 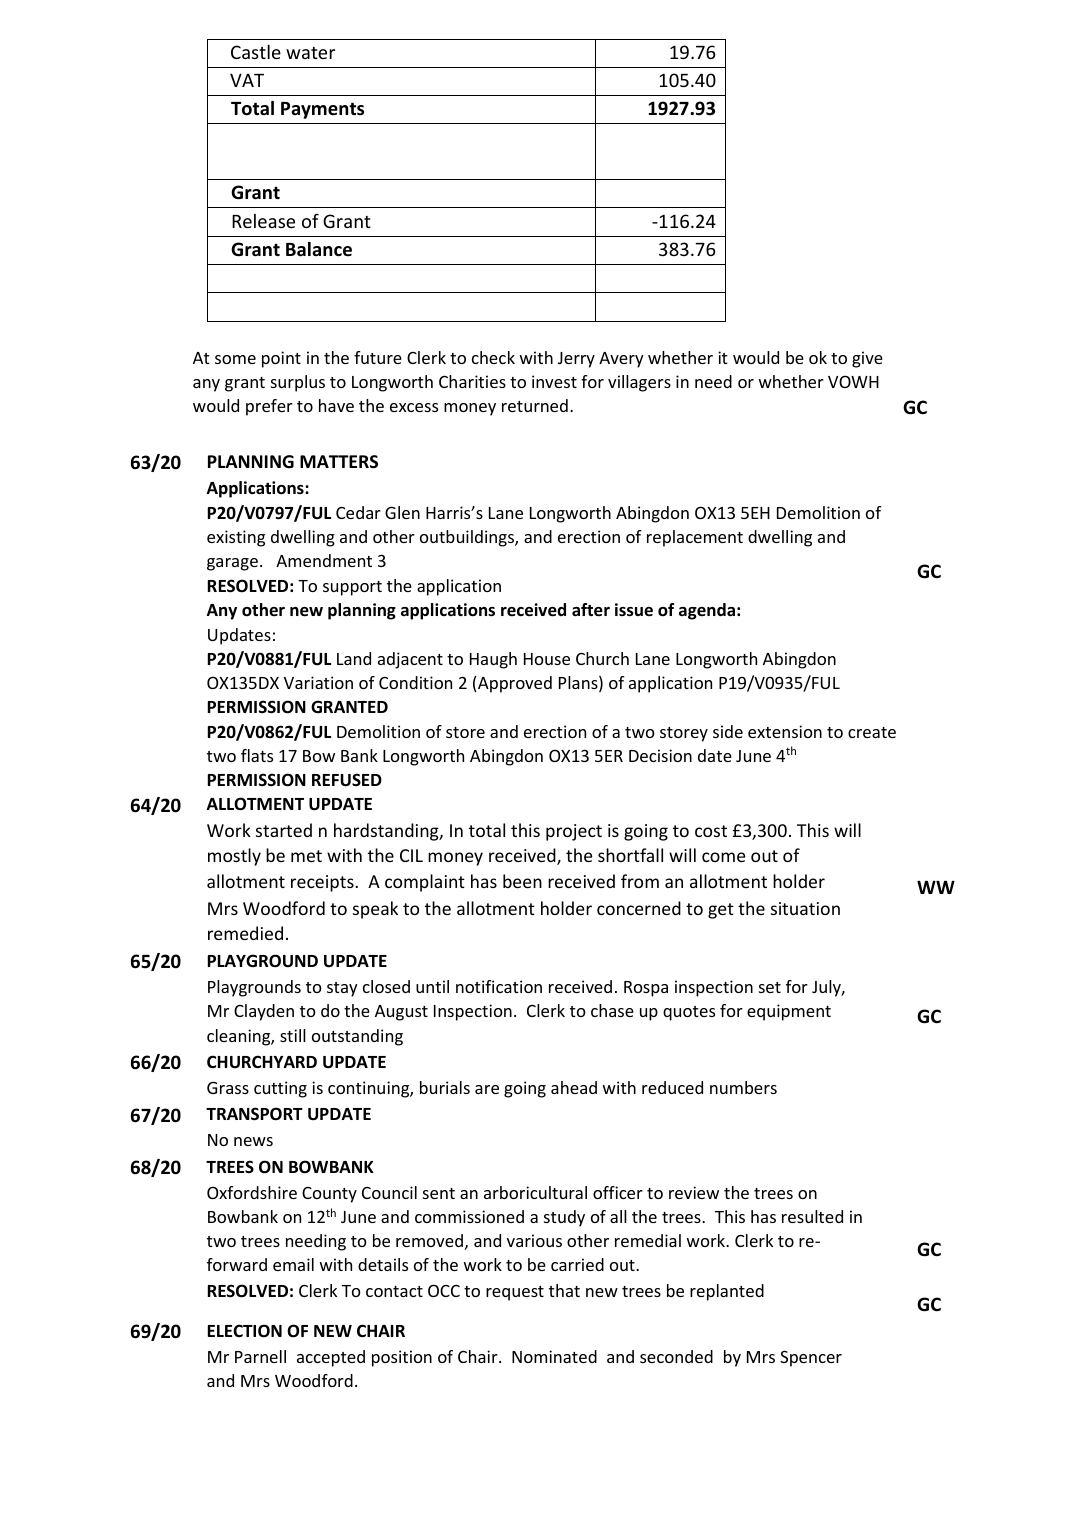 I want to click on Payments, so click(x=322, y=110).
